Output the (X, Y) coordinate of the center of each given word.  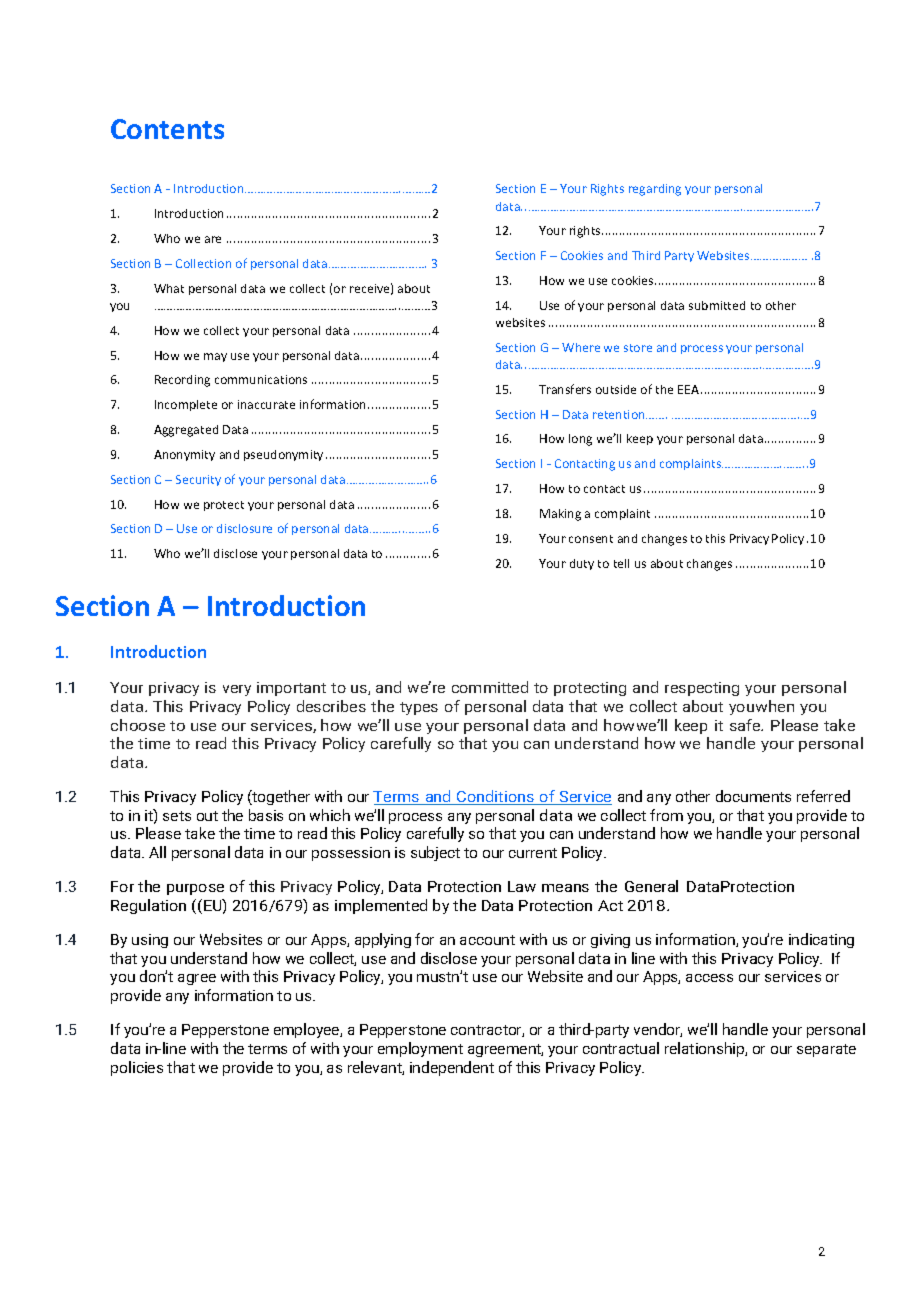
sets (177, 816)
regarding (655, 190)
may (215, 357)
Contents (167, 129)
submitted (717, 305)
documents (753, 796)
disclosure (244, 528)
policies (137, 1068)
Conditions (495, 797)
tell (621, 563)
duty (582, 564)
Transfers (565, 389)
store (638, 348)
